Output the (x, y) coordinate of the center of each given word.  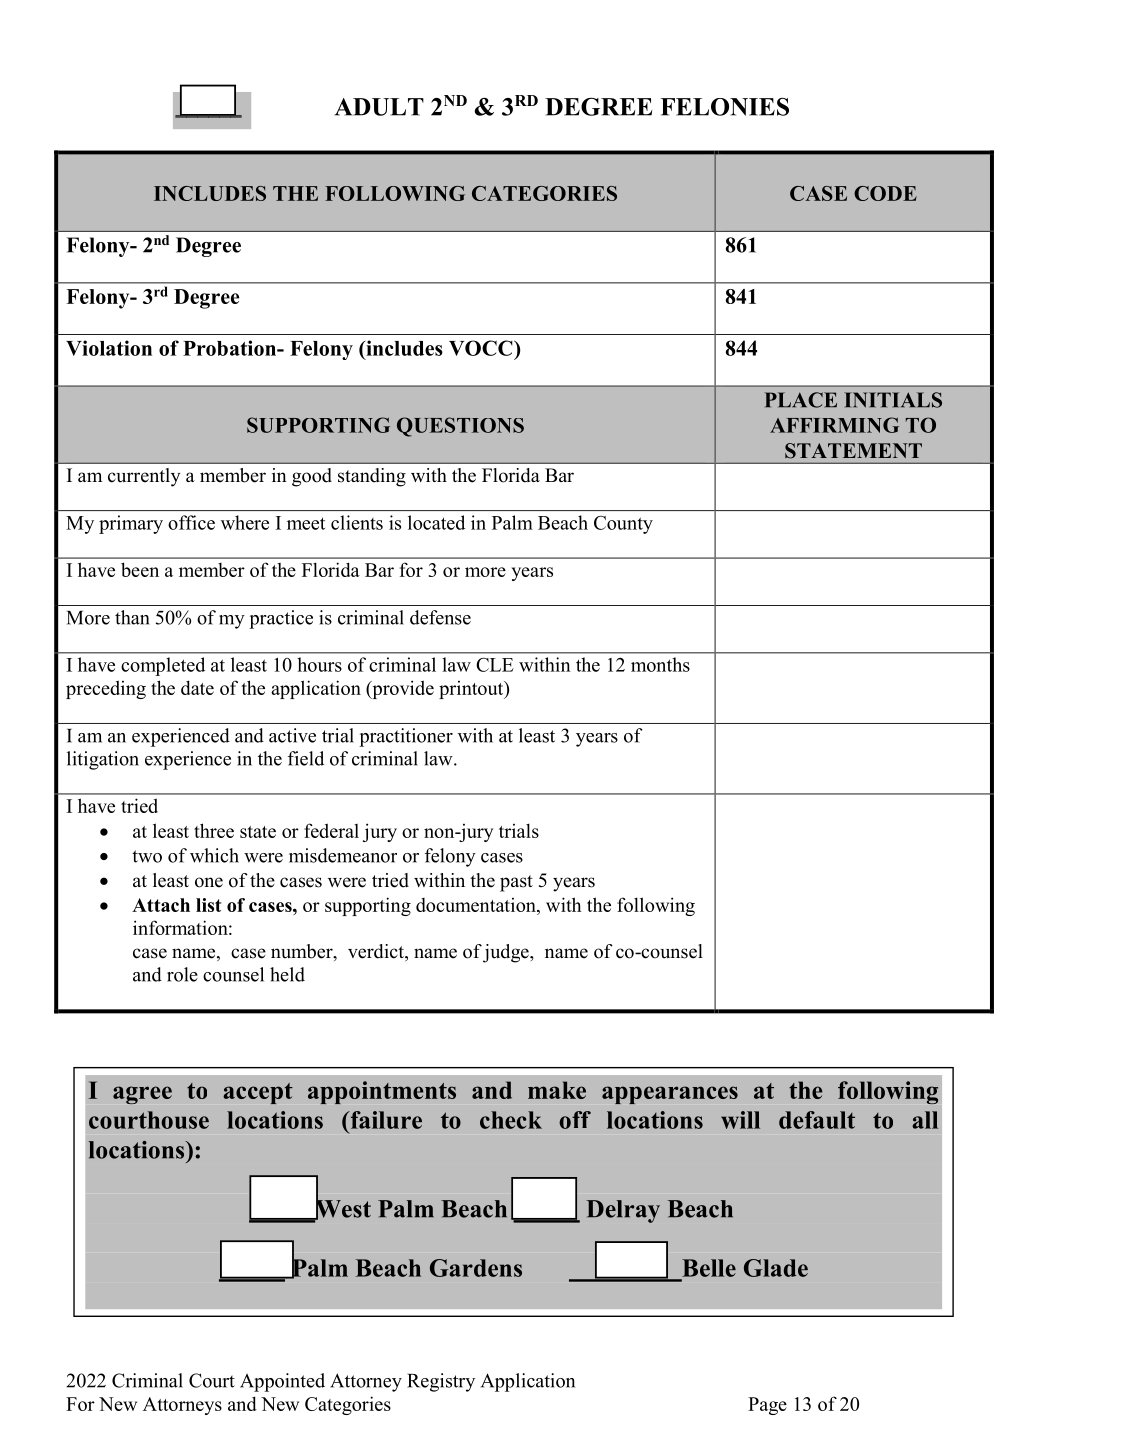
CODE (885, 193)
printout (472, 690)
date (197, 687)
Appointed (282, 1382)
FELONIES (724, 107)
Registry (441, 1382)
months (660, 664)
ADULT (379, 107)
